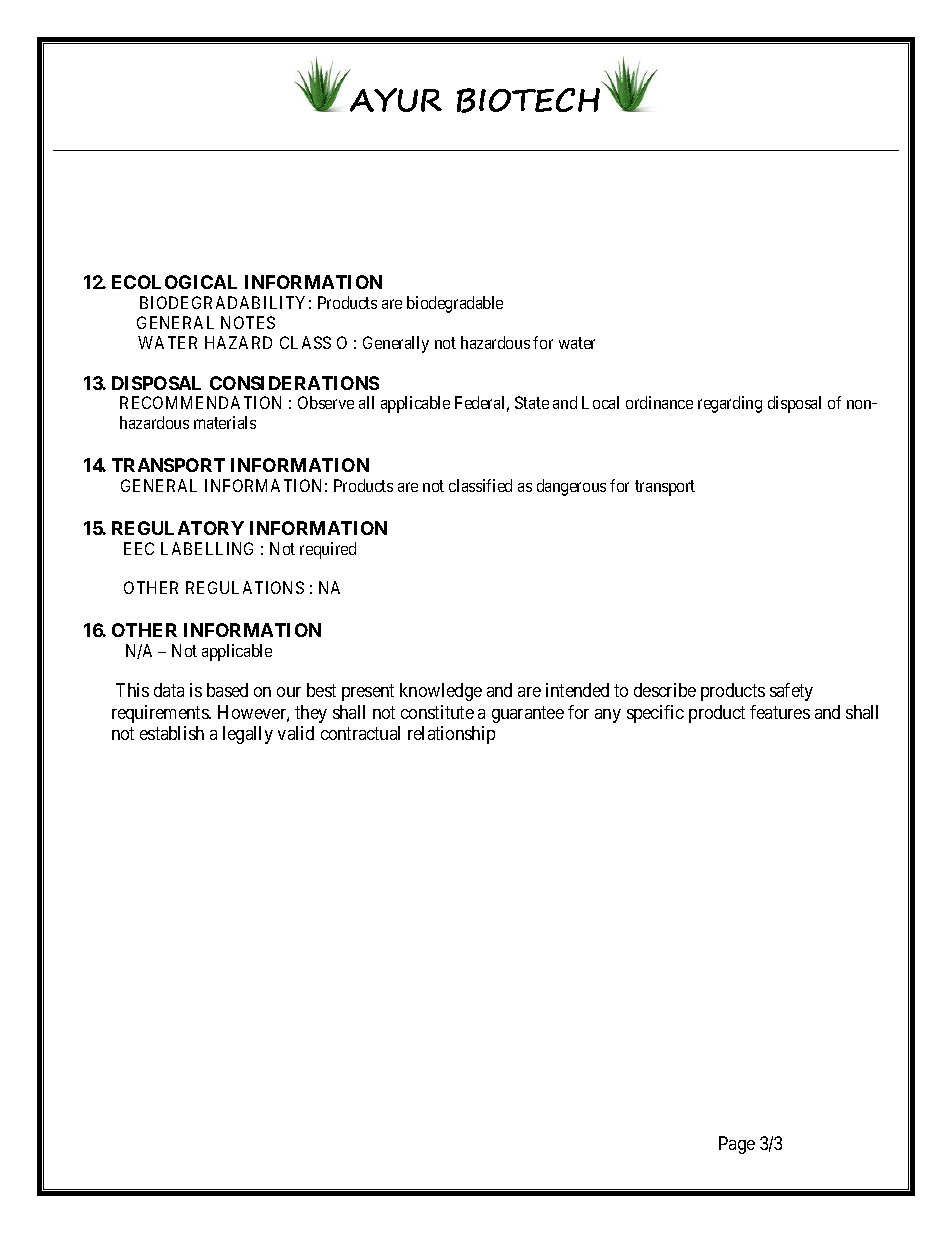 The image size is (952, 1233). What do you see at coordinates (528, 100) in the screenshot?
I see `BIOTECH` at bounding box center [528, 100].
